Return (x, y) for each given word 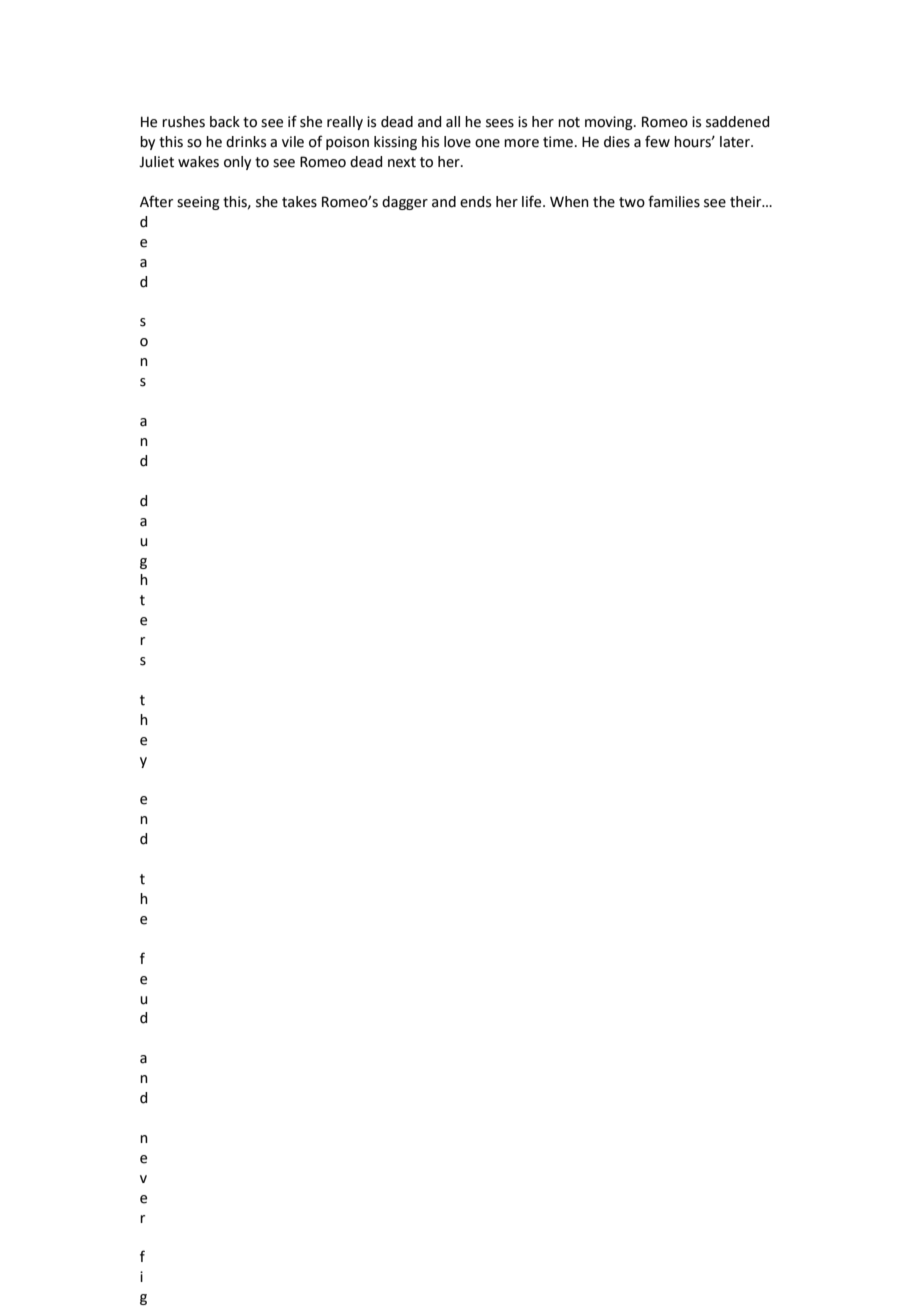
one (487, 143)
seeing (198, 203)
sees (500, 123)
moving (610, 123)
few (657, 141)
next (402, 162)
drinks (246, 142)
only (237, 163)
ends (475, 202)
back (225, 122)
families (674, 201)
